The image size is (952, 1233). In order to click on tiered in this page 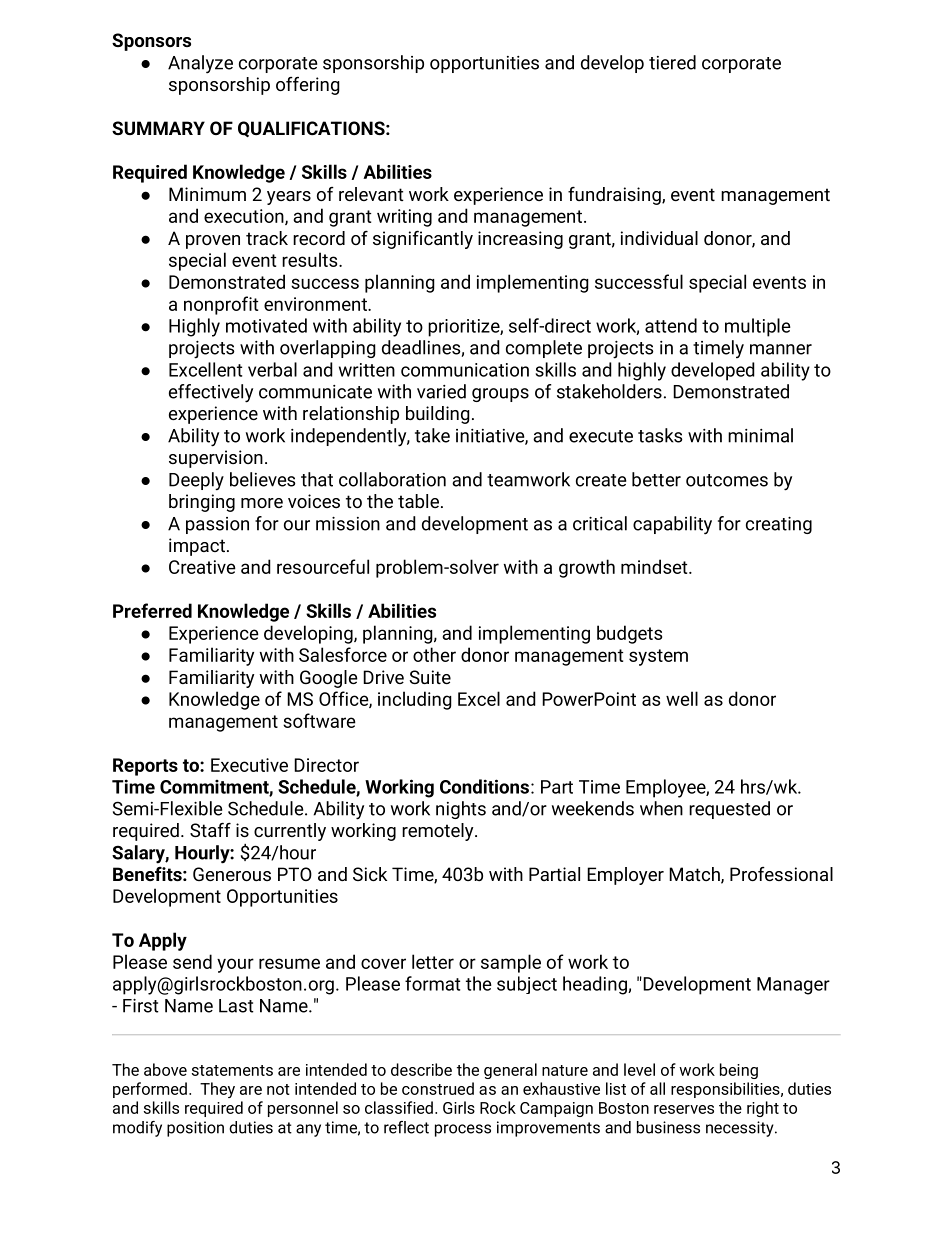, I will do `click(672, 62)`.
